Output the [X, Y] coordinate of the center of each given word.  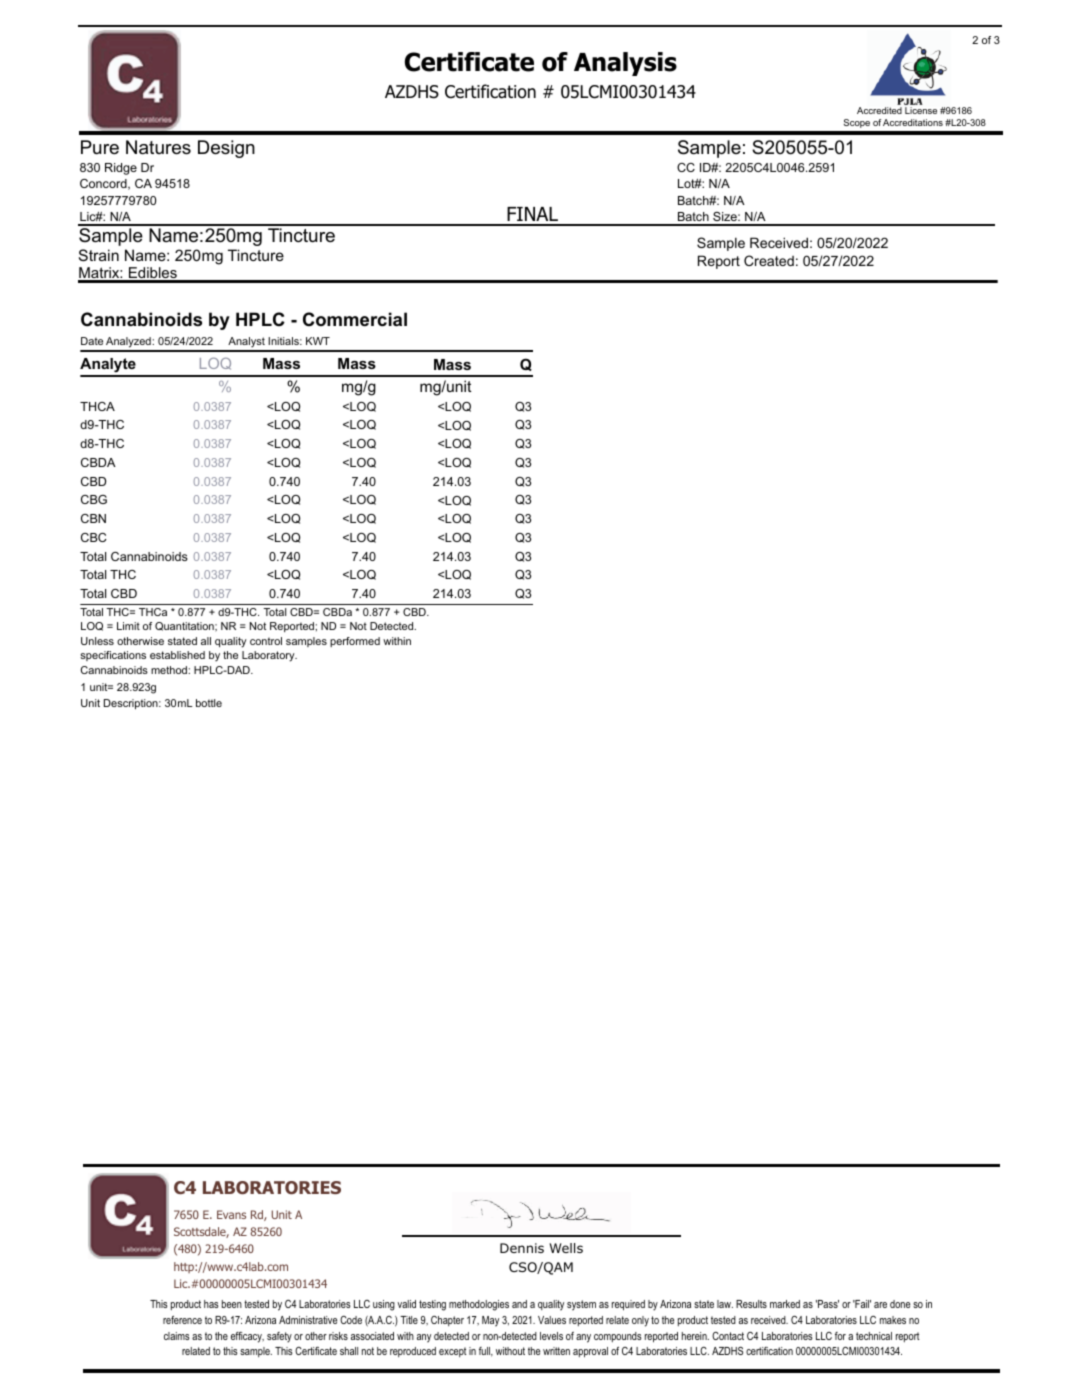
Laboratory [269, 656]
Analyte [109, 367]
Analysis [625, 64]
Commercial [355, 319]
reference [182, 1320]
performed [355, 642]
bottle [209, 703]
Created [769, 260]
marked [785, 1304]
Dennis [522, 1248]
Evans [231, 1214]
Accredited [879, 110]
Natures [158, 147]
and [519, 1304]
